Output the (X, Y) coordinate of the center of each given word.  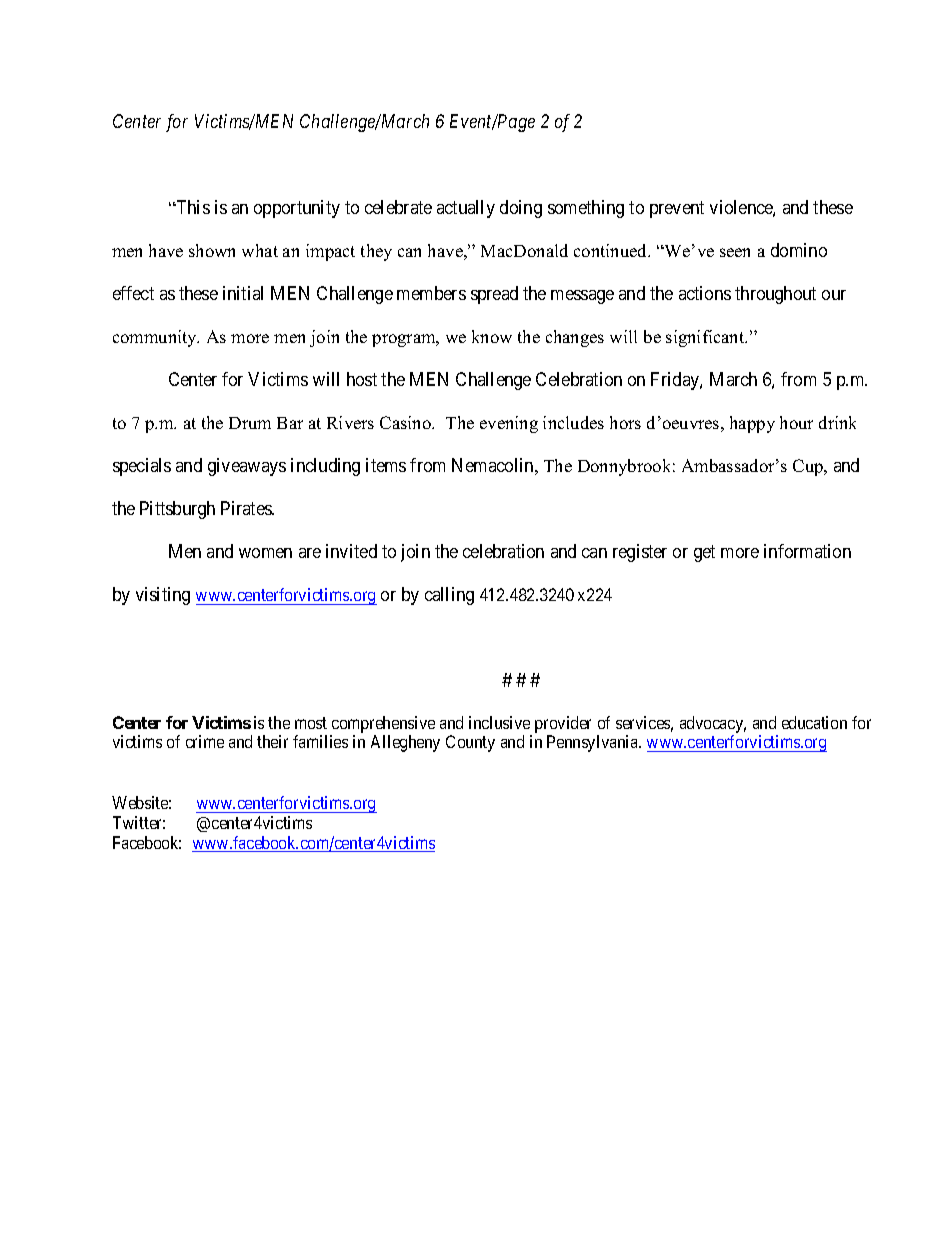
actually (466, 209)
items (386, 465)
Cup (809, 467)
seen (735, 252)
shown (212, 250)
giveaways (247, 467)
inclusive (499, 722)
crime (205, 741)
